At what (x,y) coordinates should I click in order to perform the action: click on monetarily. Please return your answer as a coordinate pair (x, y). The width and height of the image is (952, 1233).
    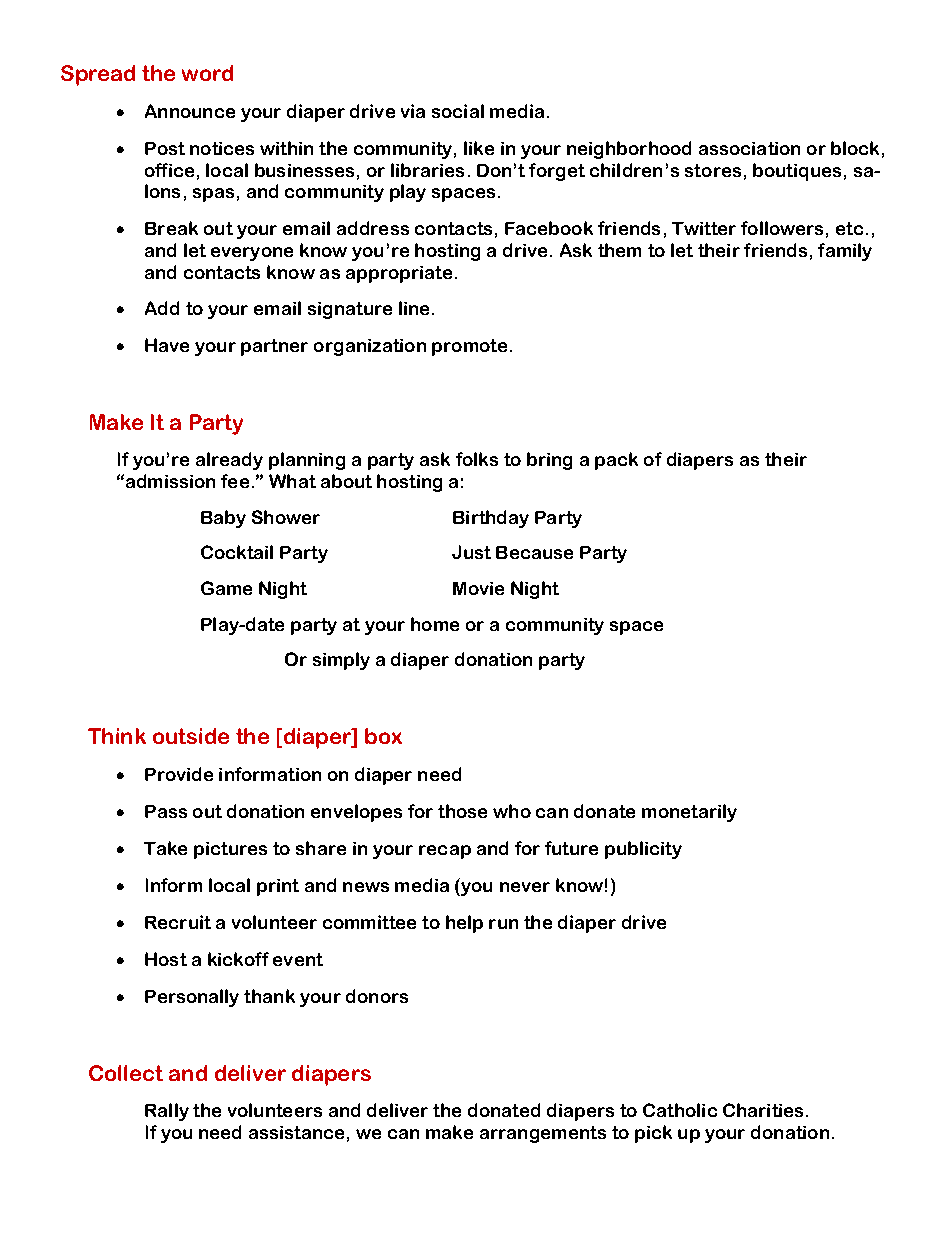
    Looking at the image, I should click on (689, 813).
